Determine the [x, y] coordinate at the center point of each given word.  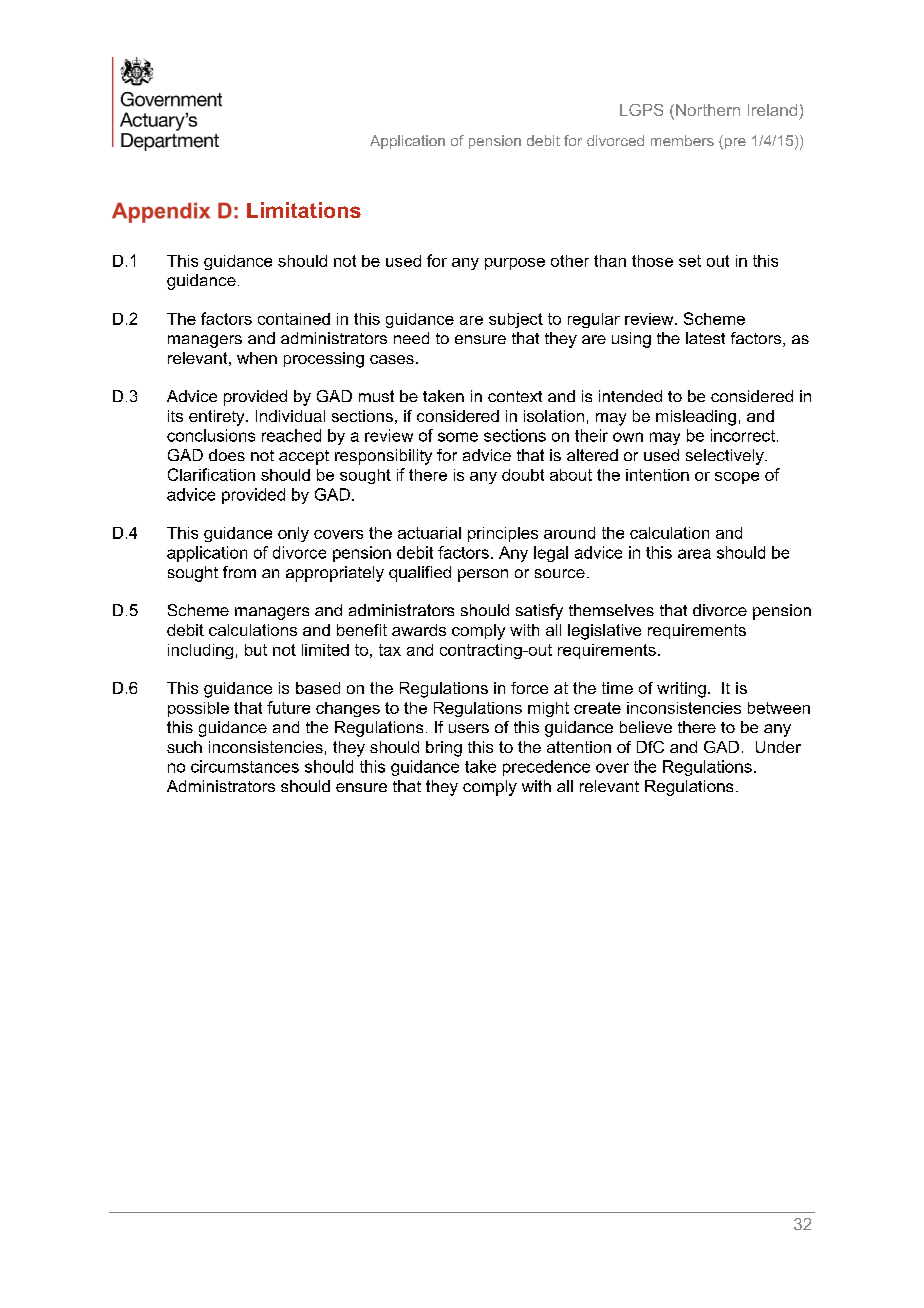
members [682, 140]
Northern [708, 110]
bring [444, 749]
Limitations [304, 210]
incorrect [743, 435]
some [458, 437]
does [227, 455]
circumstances [245, 766]
